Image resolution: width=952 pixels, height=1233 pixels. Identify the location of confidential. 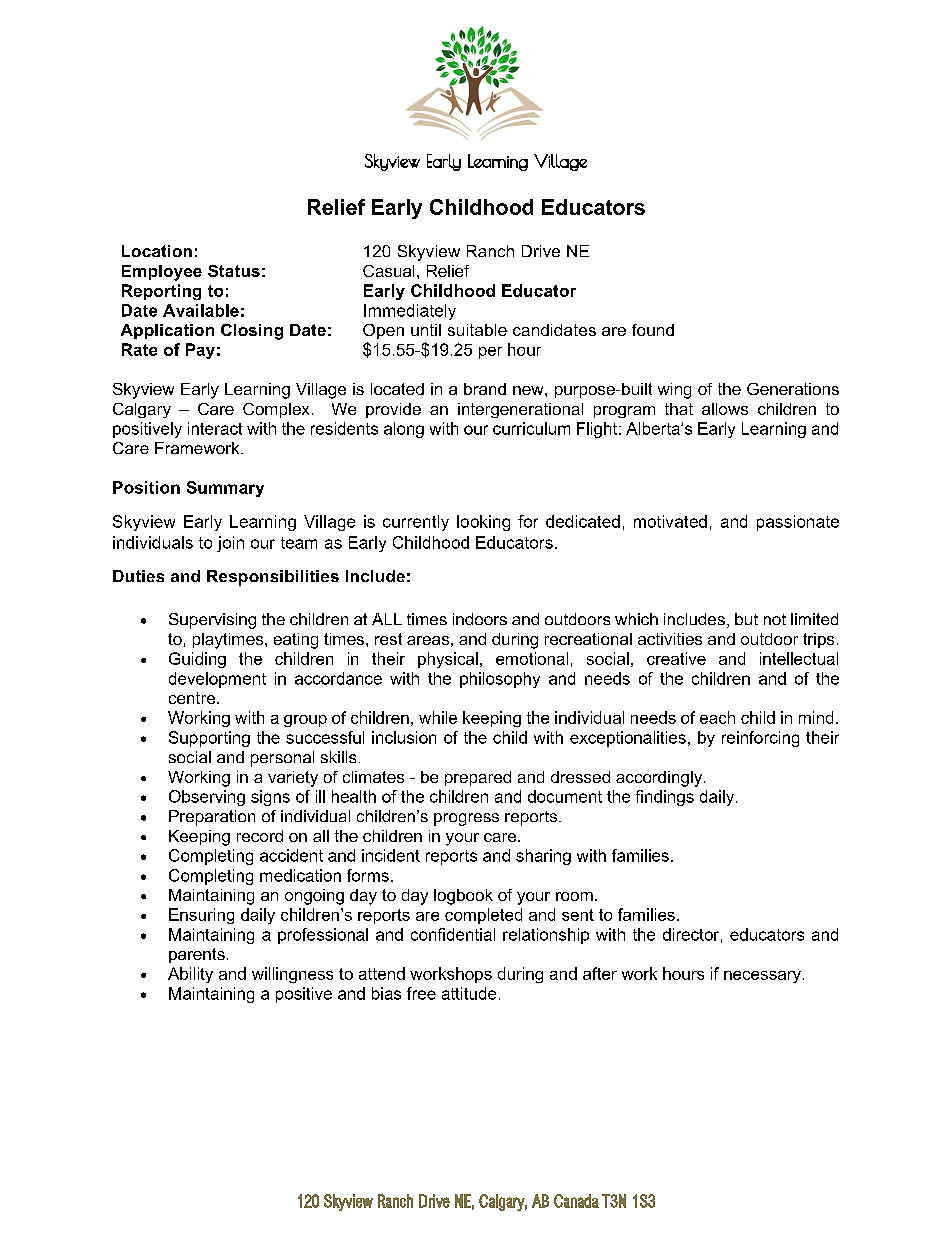
(453, 934).
